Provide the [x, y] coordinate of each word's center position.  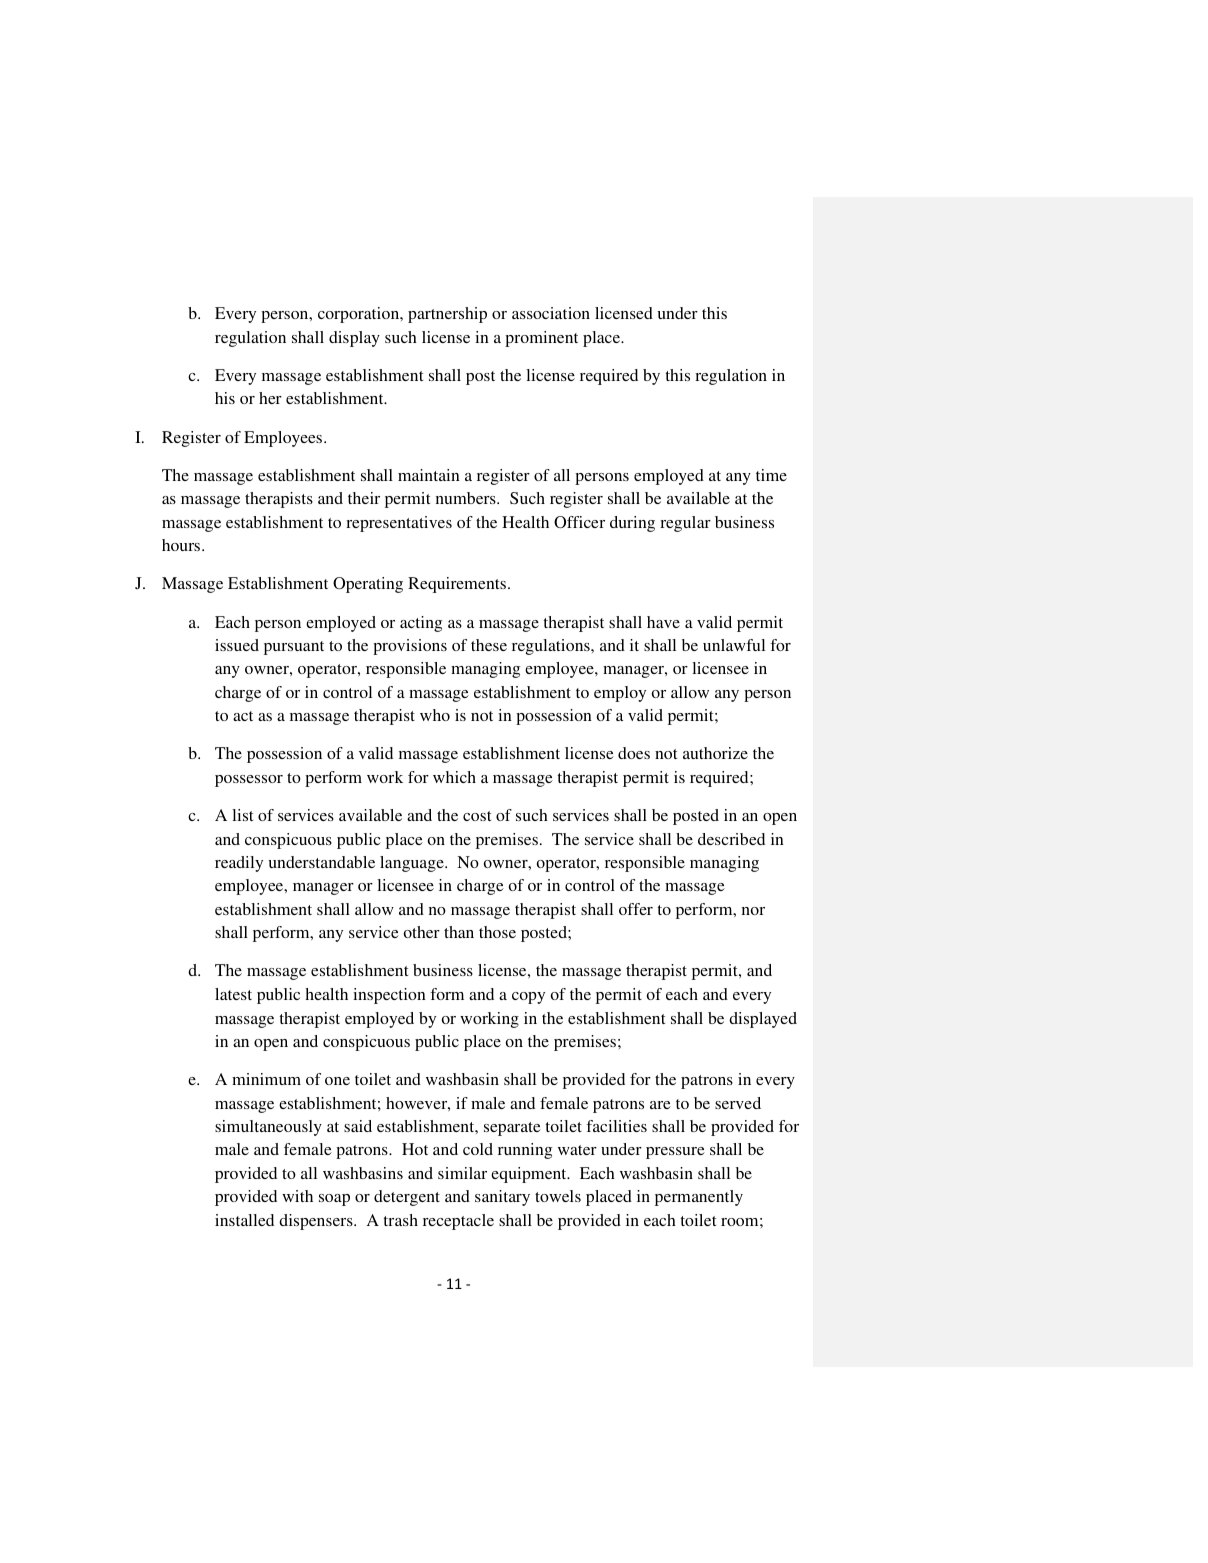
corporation [360, 315]
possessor [249, 781]
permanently [699, 1198]
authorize [715, 753]
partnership [447, 315]
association [551, 313]
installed [244, 1220]
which [454, 777]
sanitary [502, 1198]
